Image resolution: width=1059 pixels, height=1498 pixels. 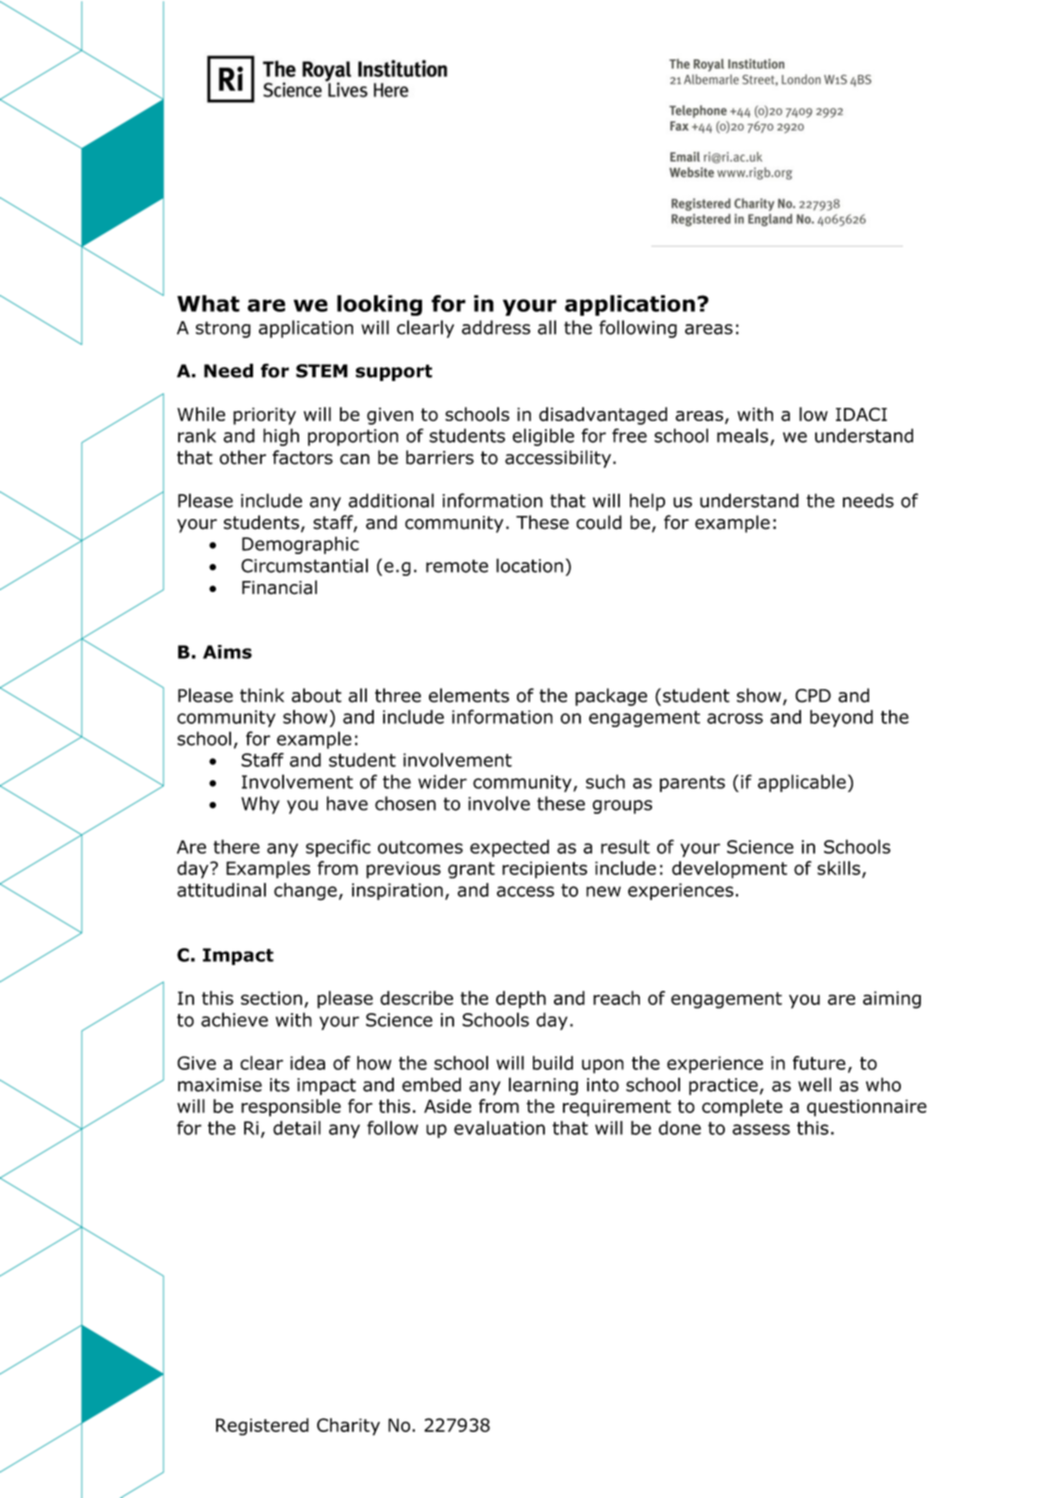 What do you see at coordinates (496, 327) in the screenshot?
I see `address` at bounding box center [496, 327].
